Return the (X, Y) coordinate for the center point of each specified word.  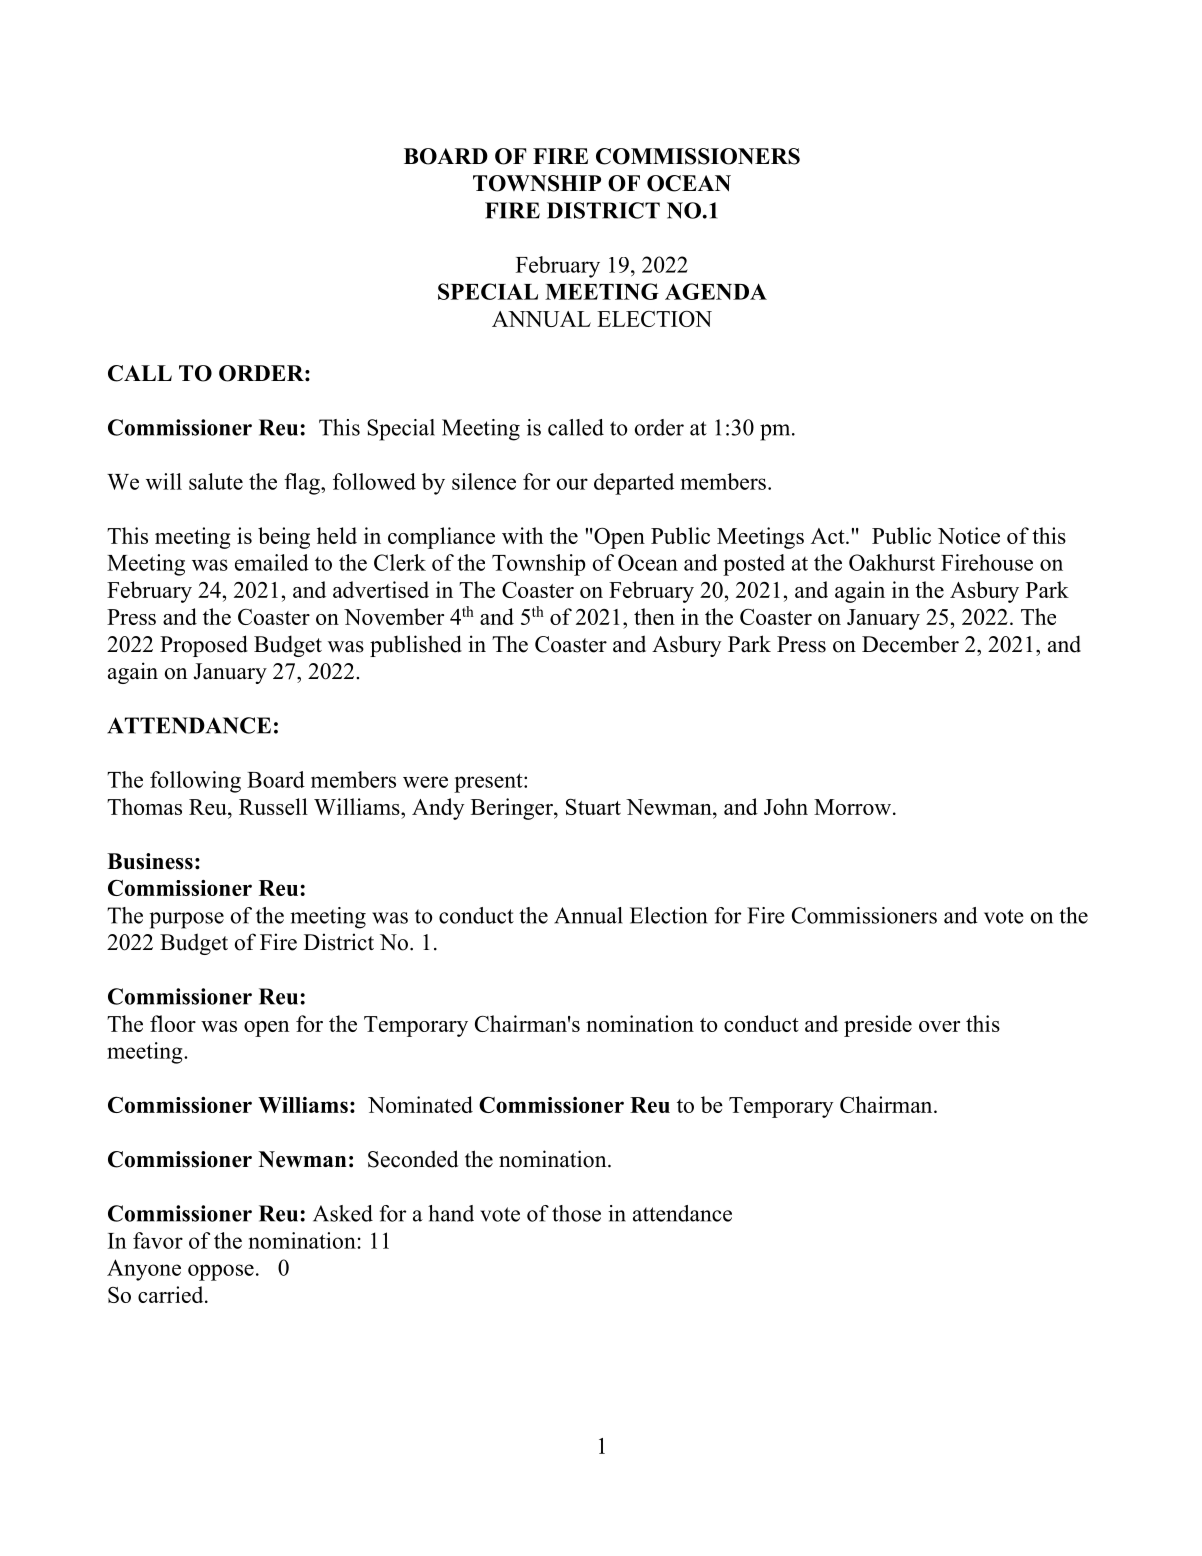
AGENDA (716, 291)
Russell (273, 806)
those (576, 1213)
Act (829, 536)
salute (216, 481)
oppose (221, 1272)
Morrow (852, 807)
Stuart (593, 806)
